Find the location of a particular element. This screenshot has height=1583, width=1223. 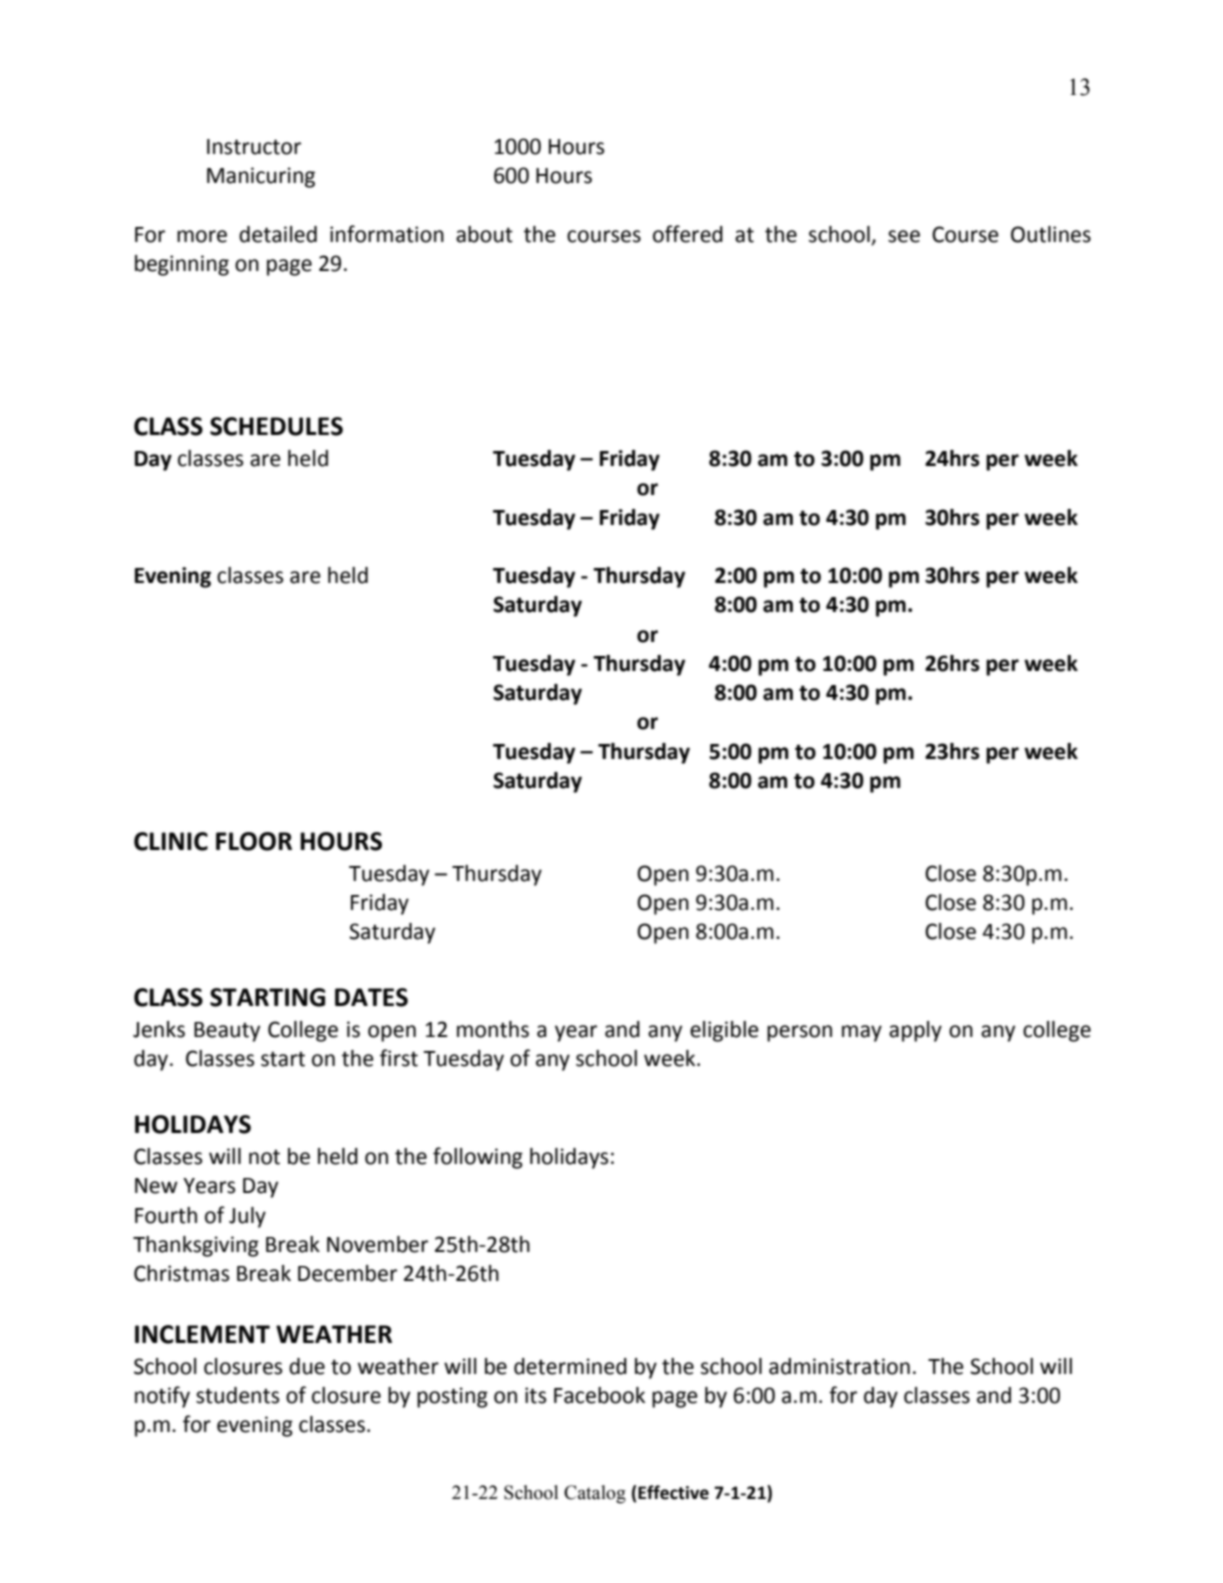

Catalog is located at coordinates (595, 1494).
